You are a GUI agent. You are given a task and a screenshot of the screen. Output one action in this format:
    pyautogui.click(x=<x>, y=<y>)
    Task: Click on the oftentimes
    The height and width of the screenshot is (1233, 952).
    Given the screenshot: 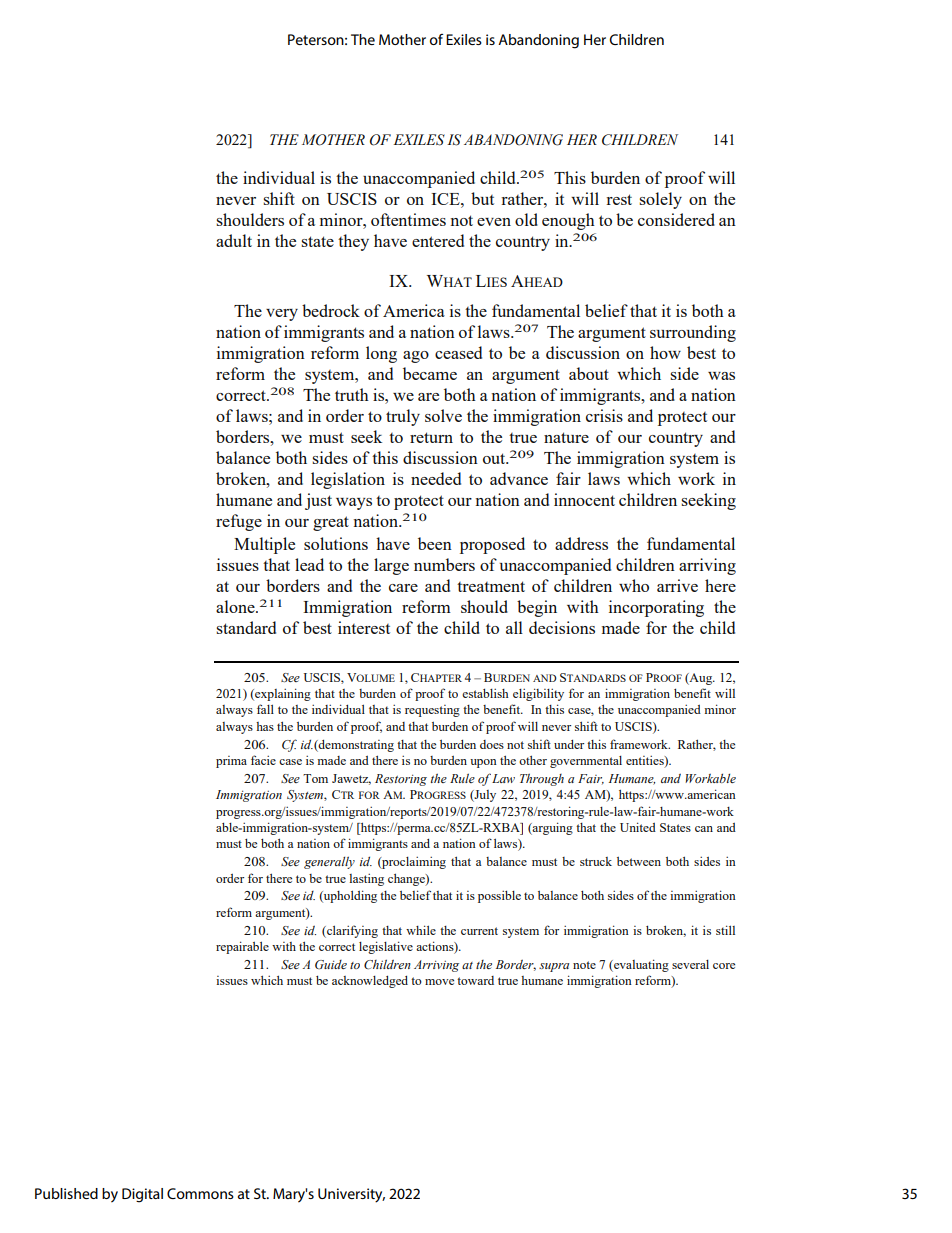 What is the action you would take?
    pyautogui.click(x=408, y=219)
